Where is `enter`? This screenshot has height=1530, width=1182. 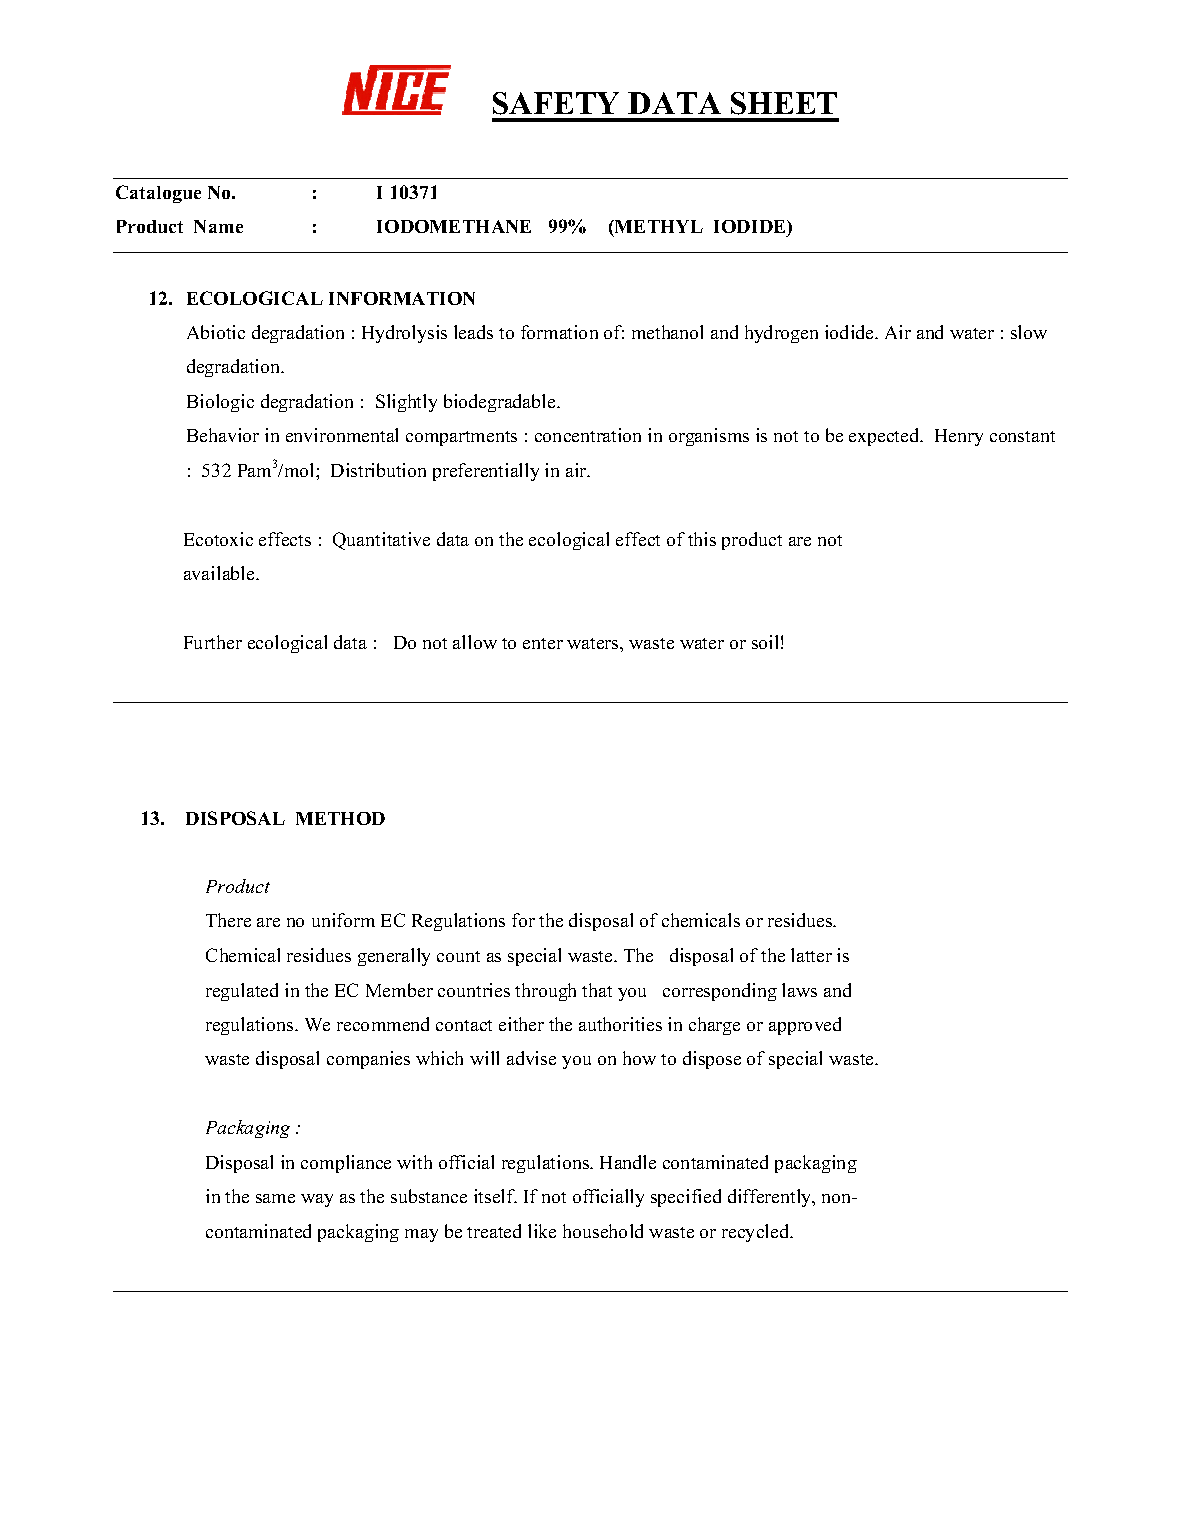
enter is located at coordinates (543, 643).
